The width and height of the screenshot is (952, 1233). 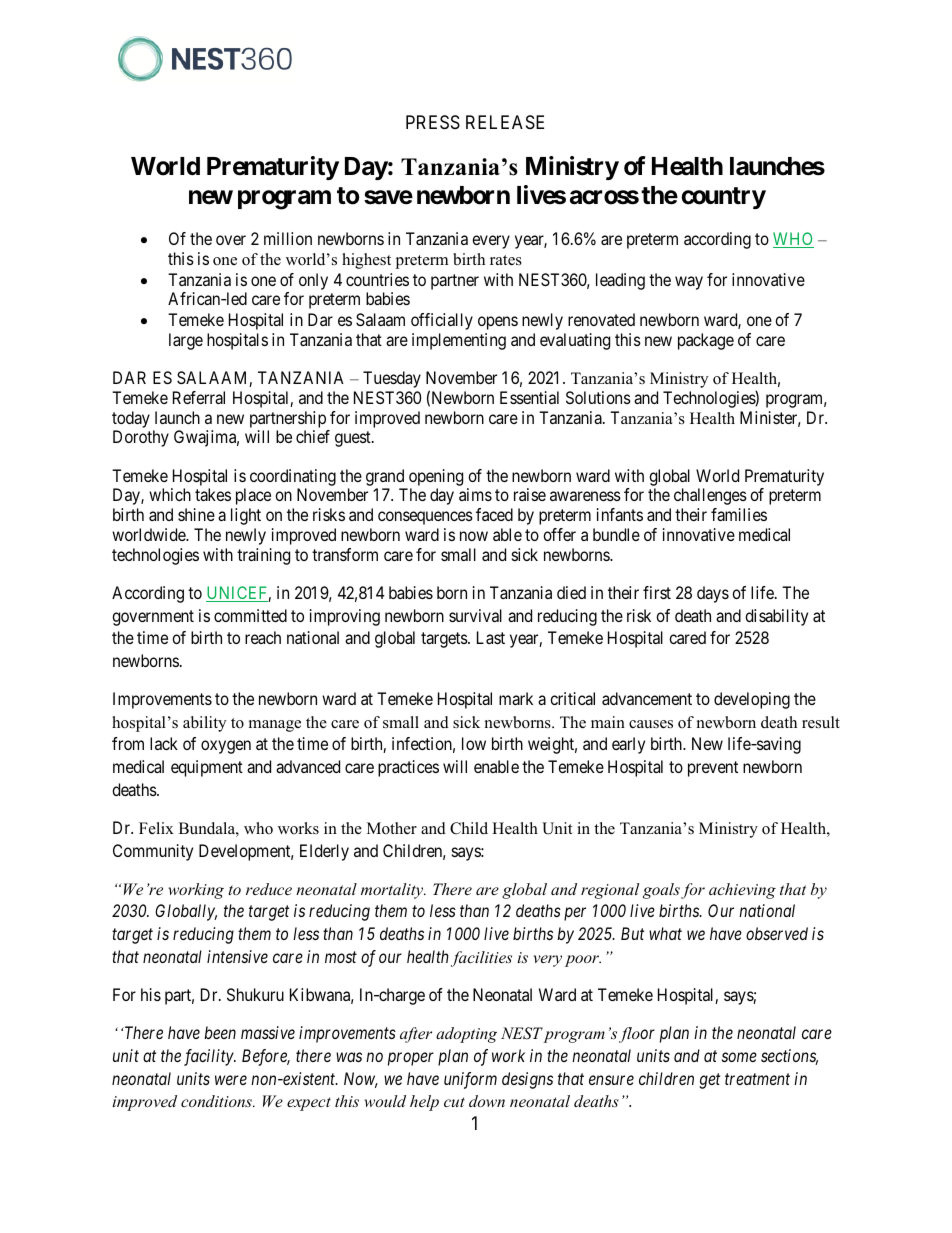 I want to click on Essential, so click(x=529, y=397).
